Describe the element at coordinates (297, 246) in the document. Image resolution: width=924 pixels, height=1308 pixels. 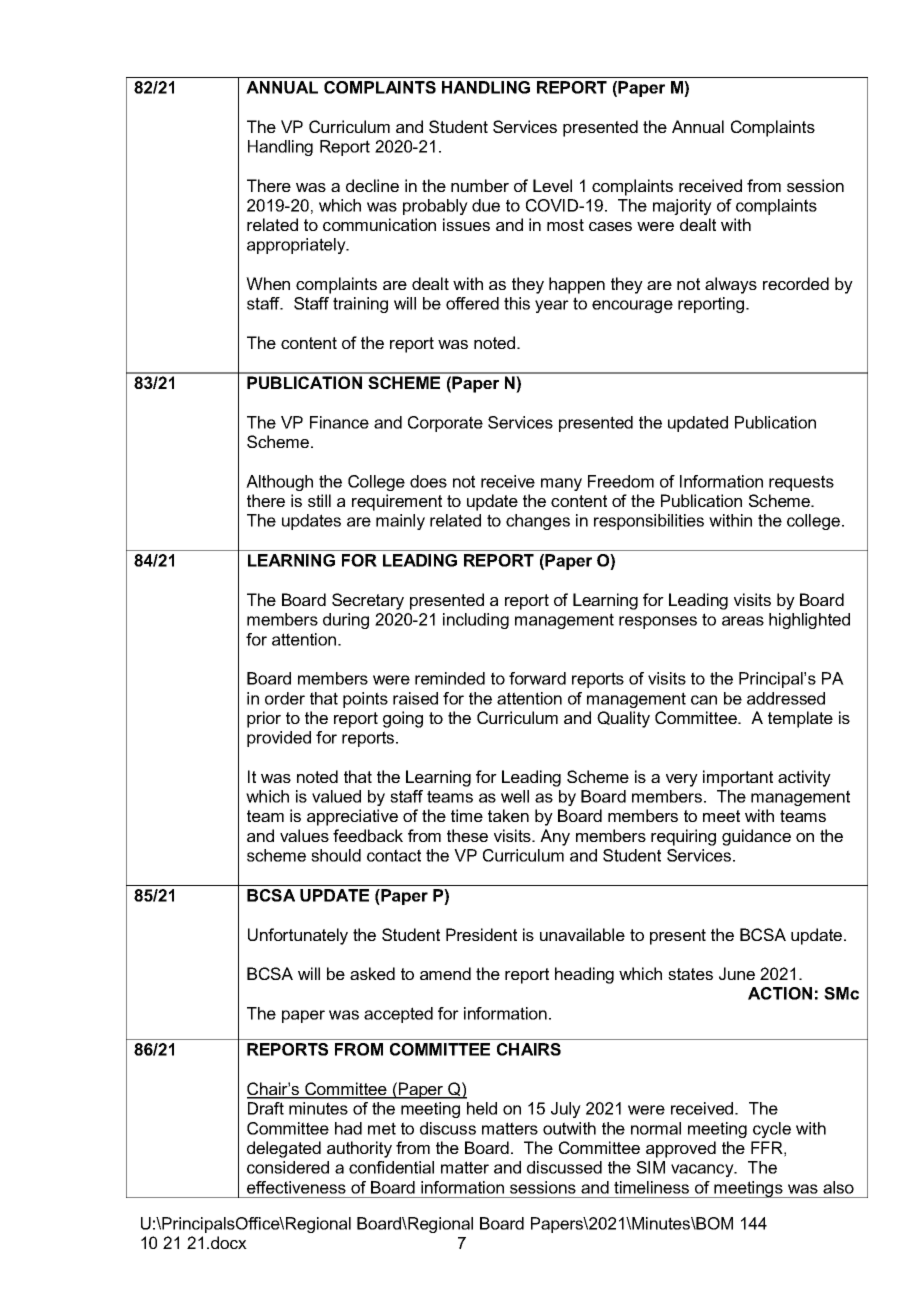
I see `appropriately` at that location.
